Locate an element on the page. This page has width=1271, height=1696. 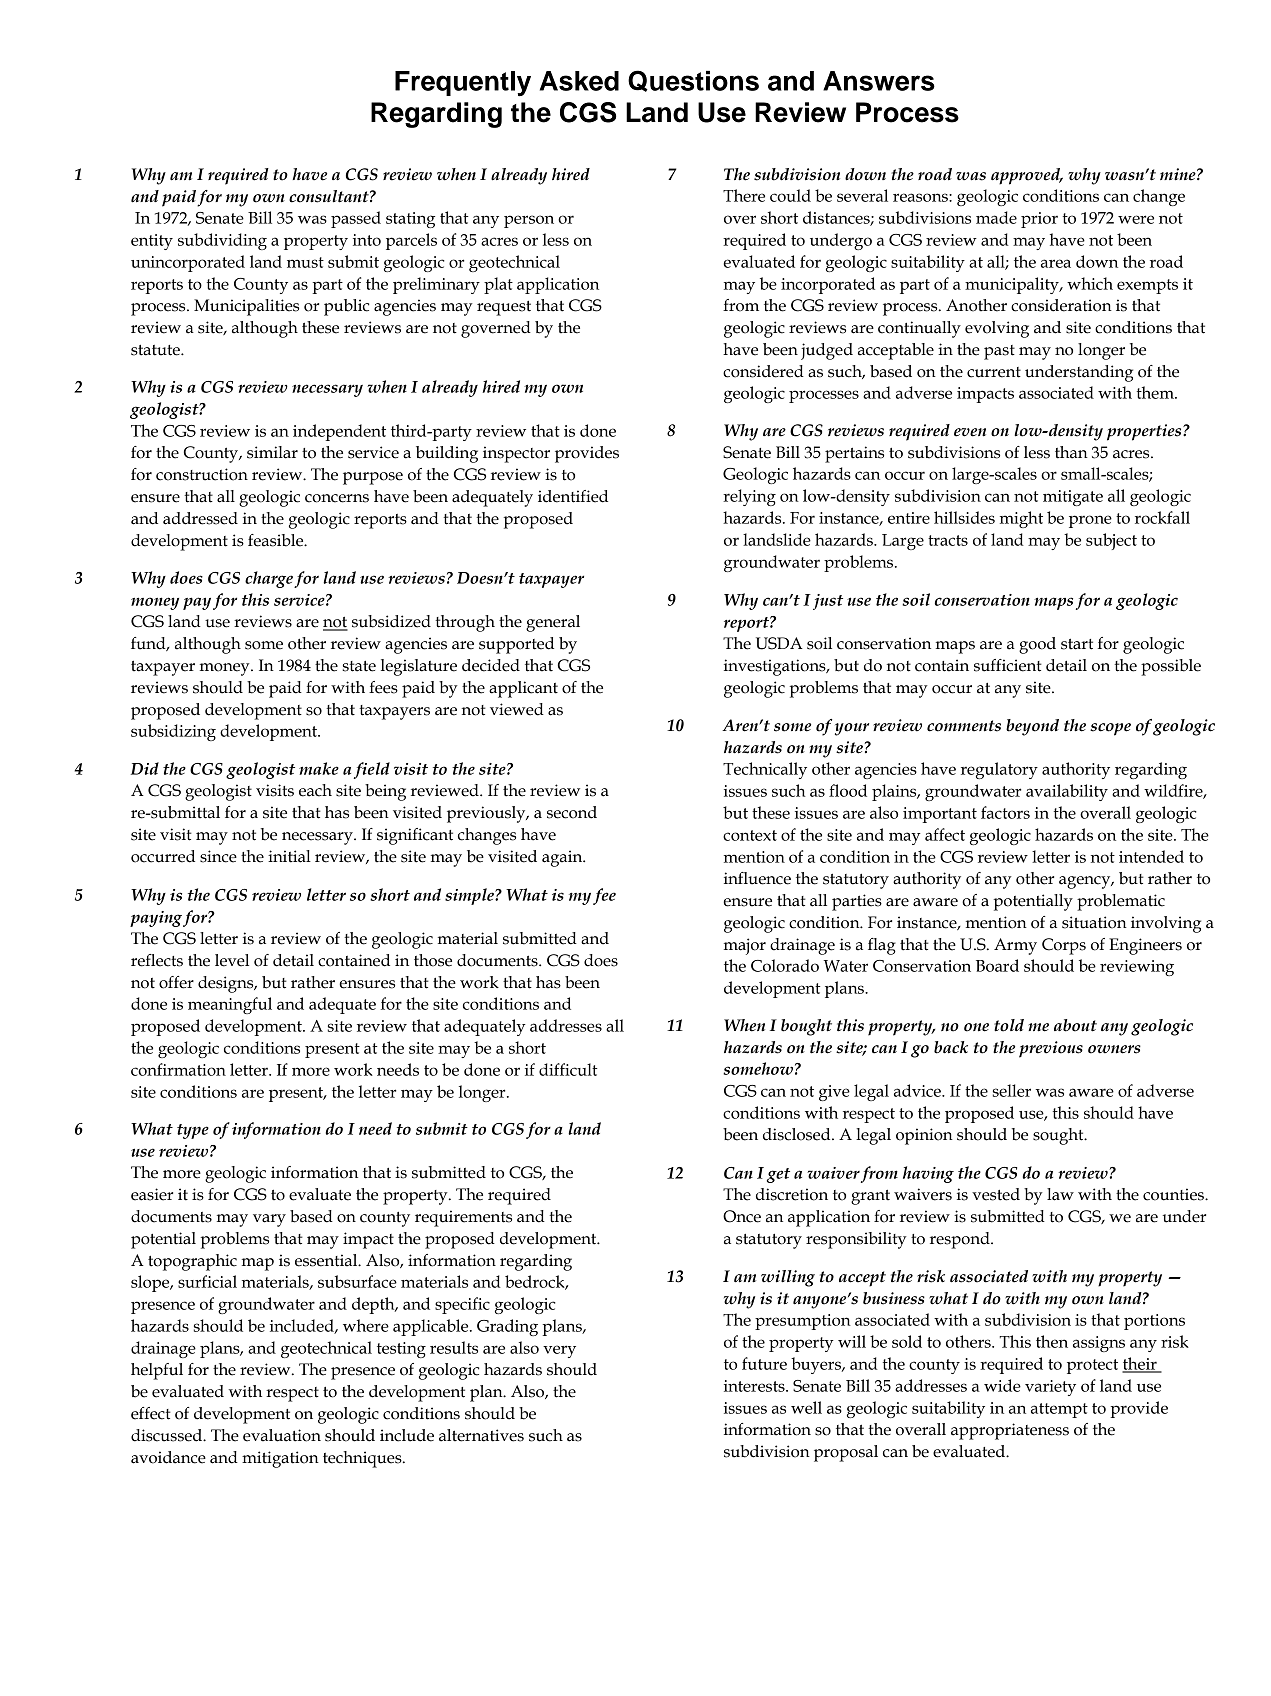
identified is located at coordinates (573, 496).
